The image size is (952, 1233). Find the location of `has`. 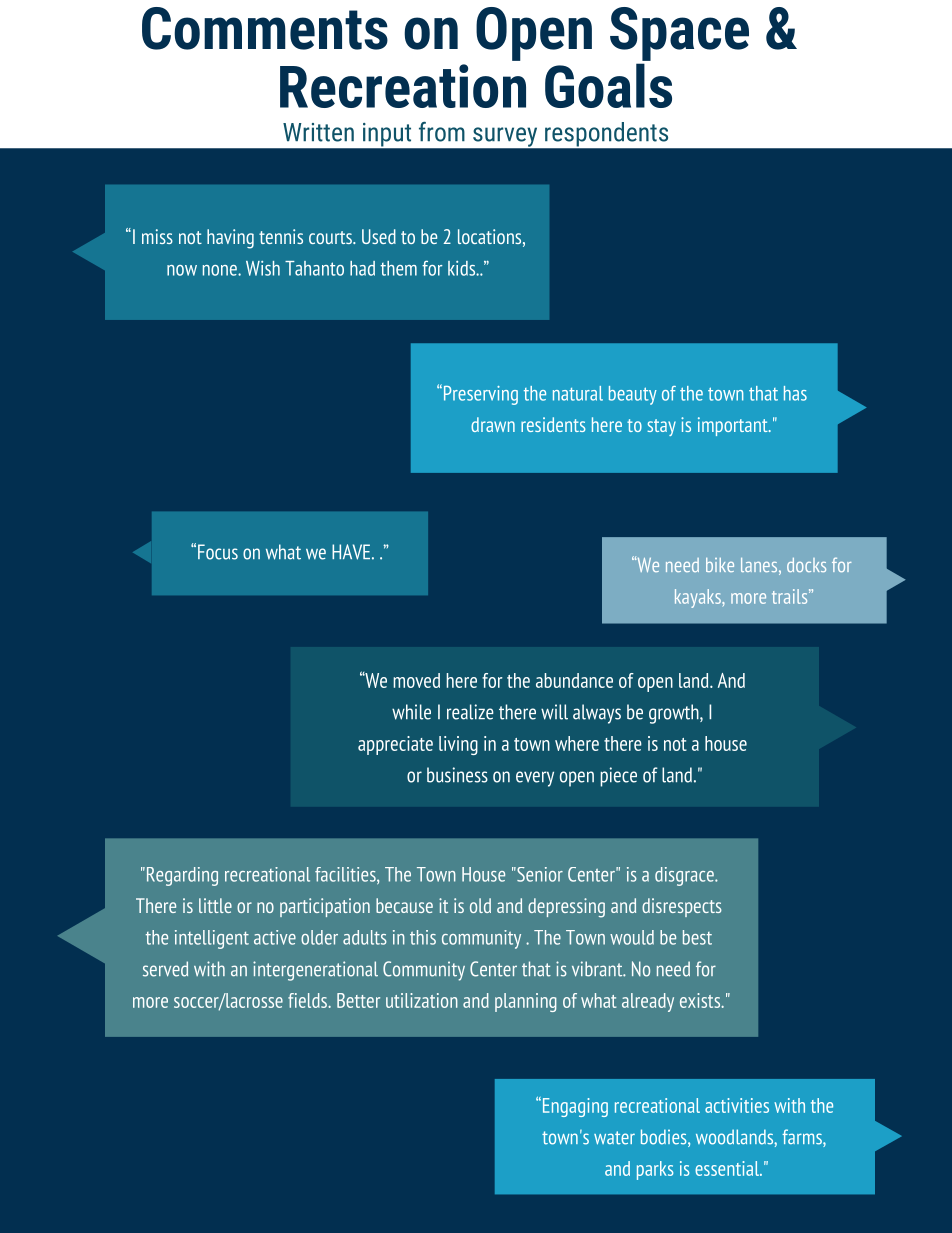

has is located at coordinates (795, 393).
